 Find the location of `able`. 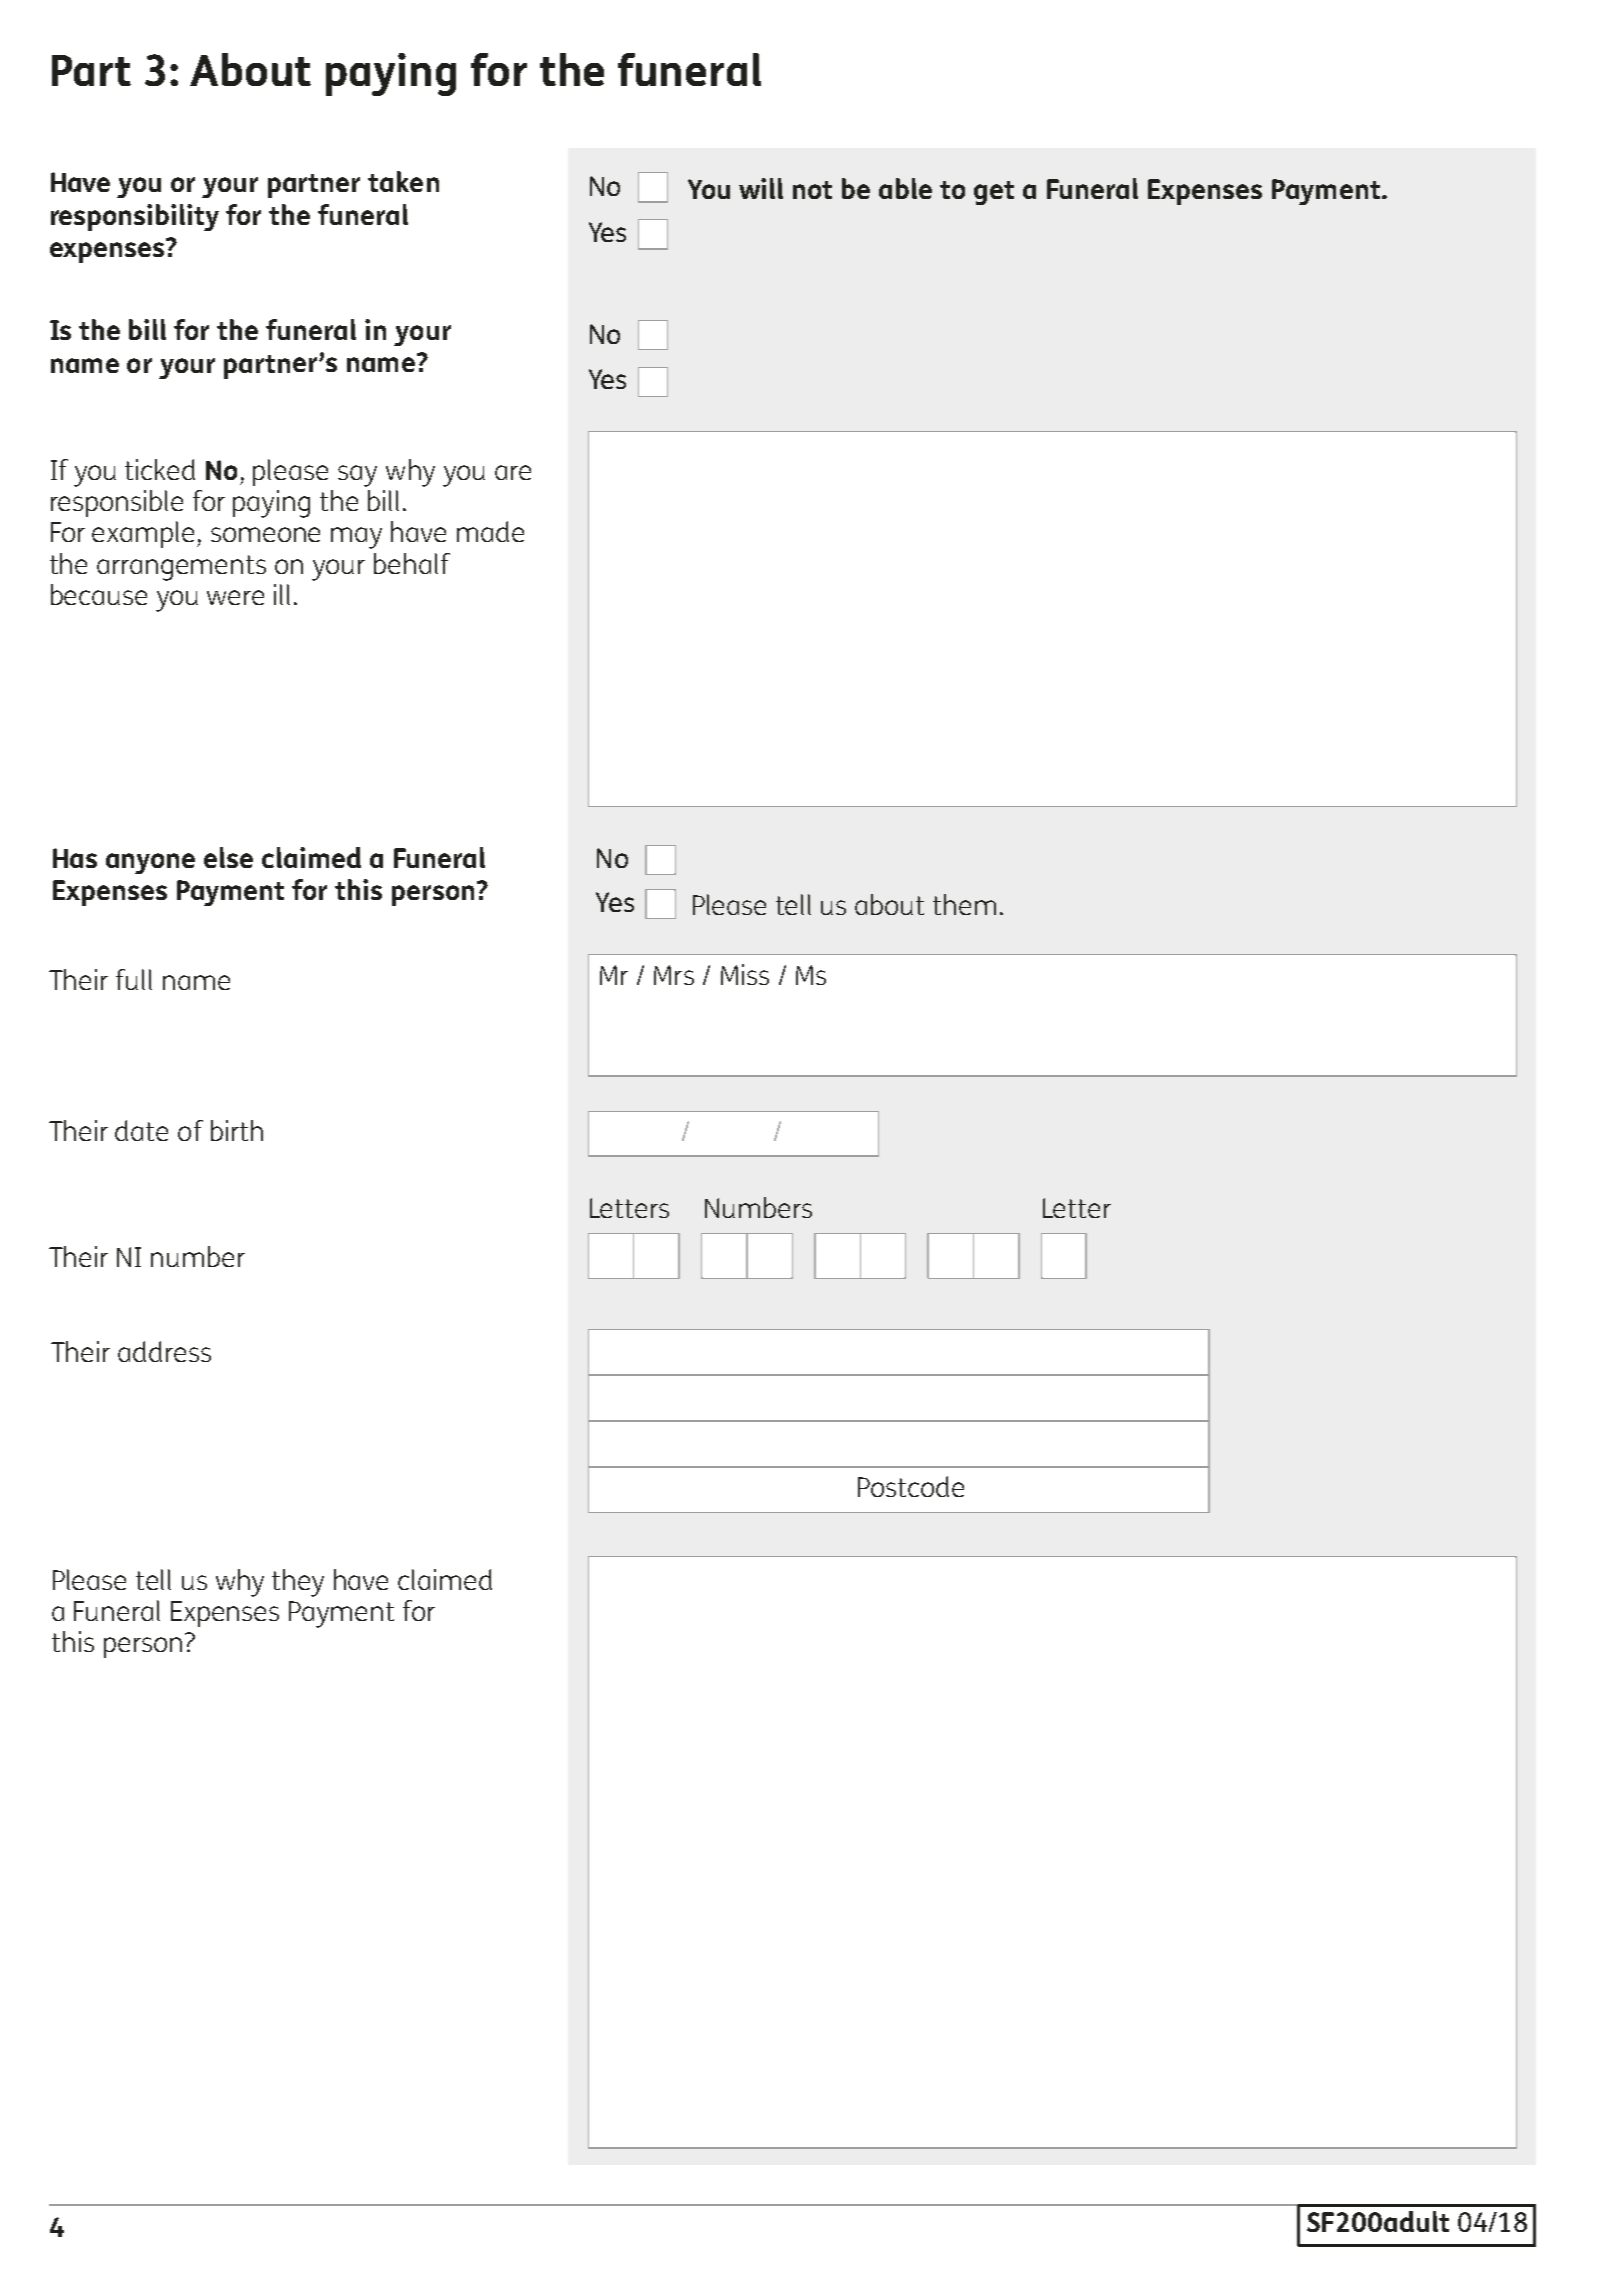

able is located at coordinates (905, 188).
